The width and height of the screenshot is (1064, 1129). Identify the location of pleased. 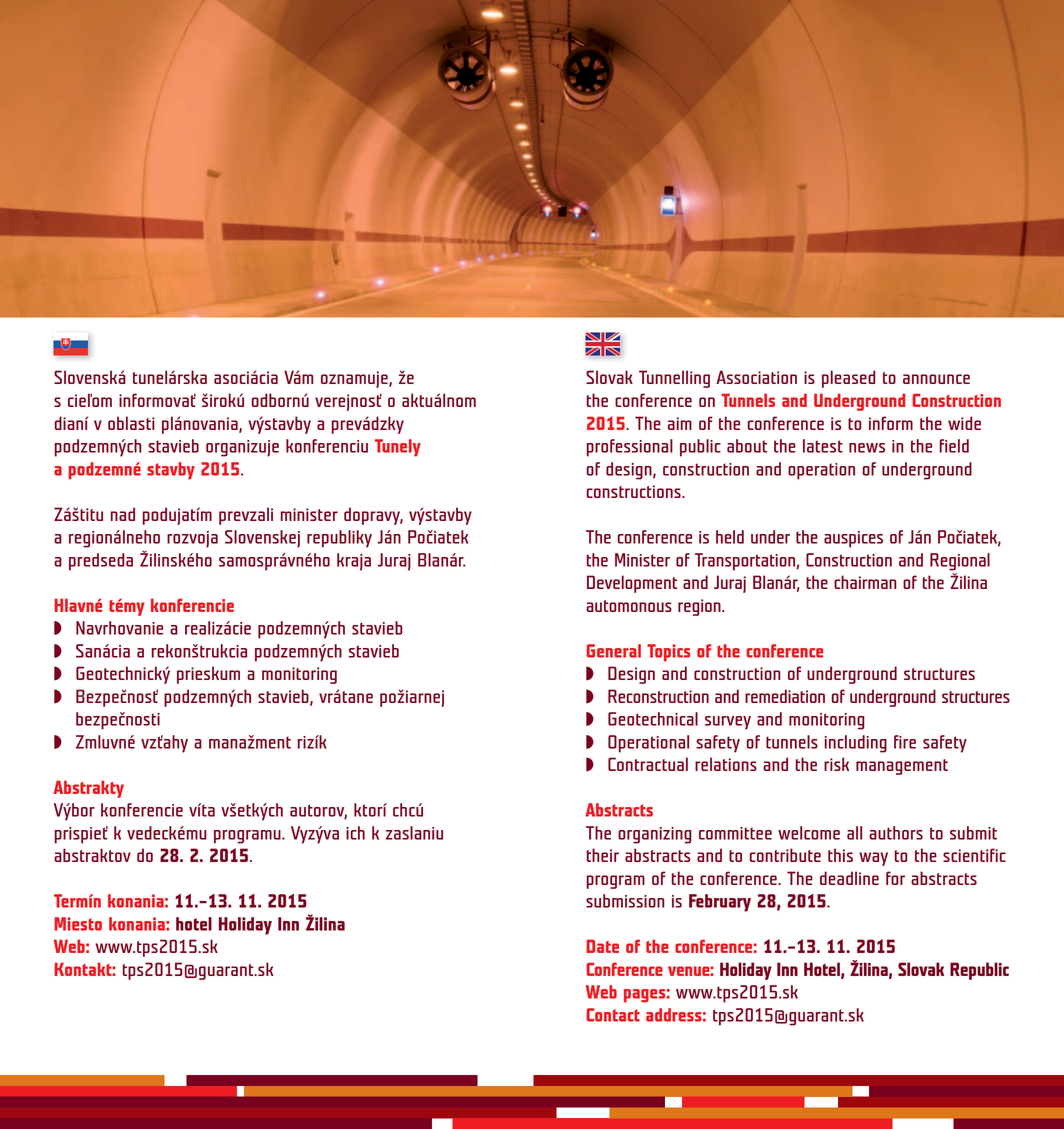
(848, 379).
